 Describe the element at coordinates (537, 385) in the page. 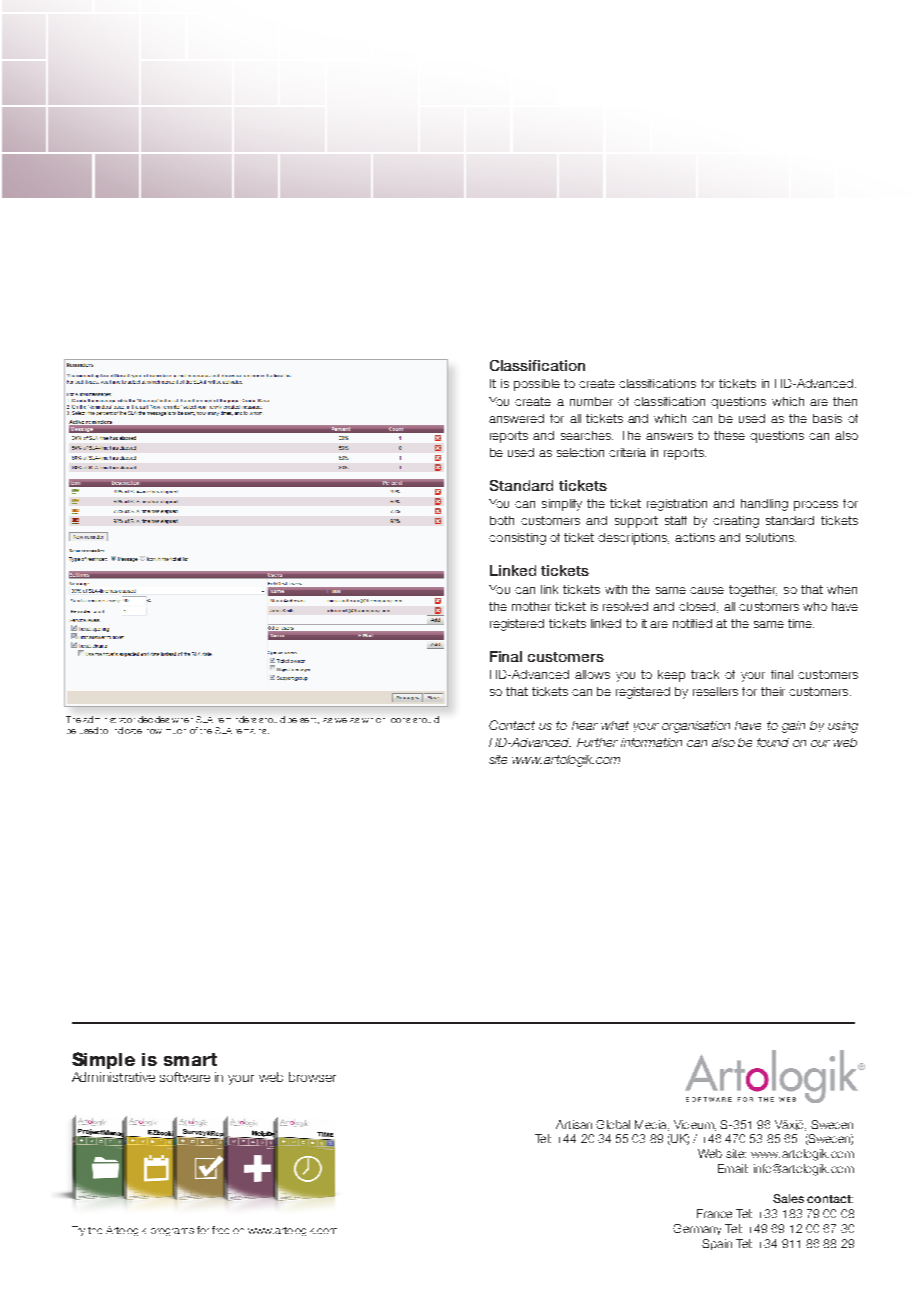

I see `possible` at that location.
